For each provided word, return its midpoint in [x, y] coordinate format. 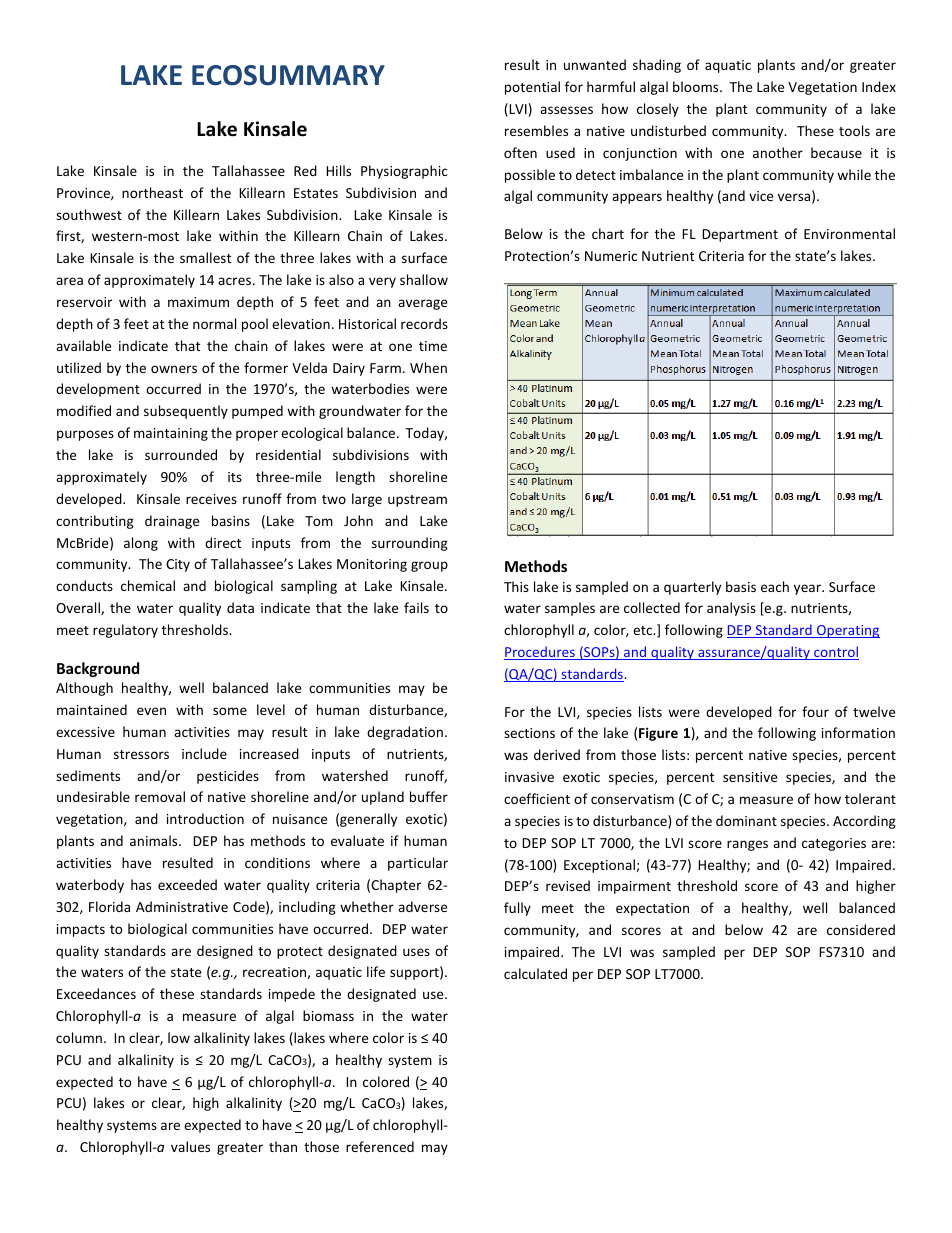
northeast [152, 192]
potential [532, 88]
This [516, 586]
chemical [148, 585]
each [775, 586]
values [190, 1146]
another [778, 152]
